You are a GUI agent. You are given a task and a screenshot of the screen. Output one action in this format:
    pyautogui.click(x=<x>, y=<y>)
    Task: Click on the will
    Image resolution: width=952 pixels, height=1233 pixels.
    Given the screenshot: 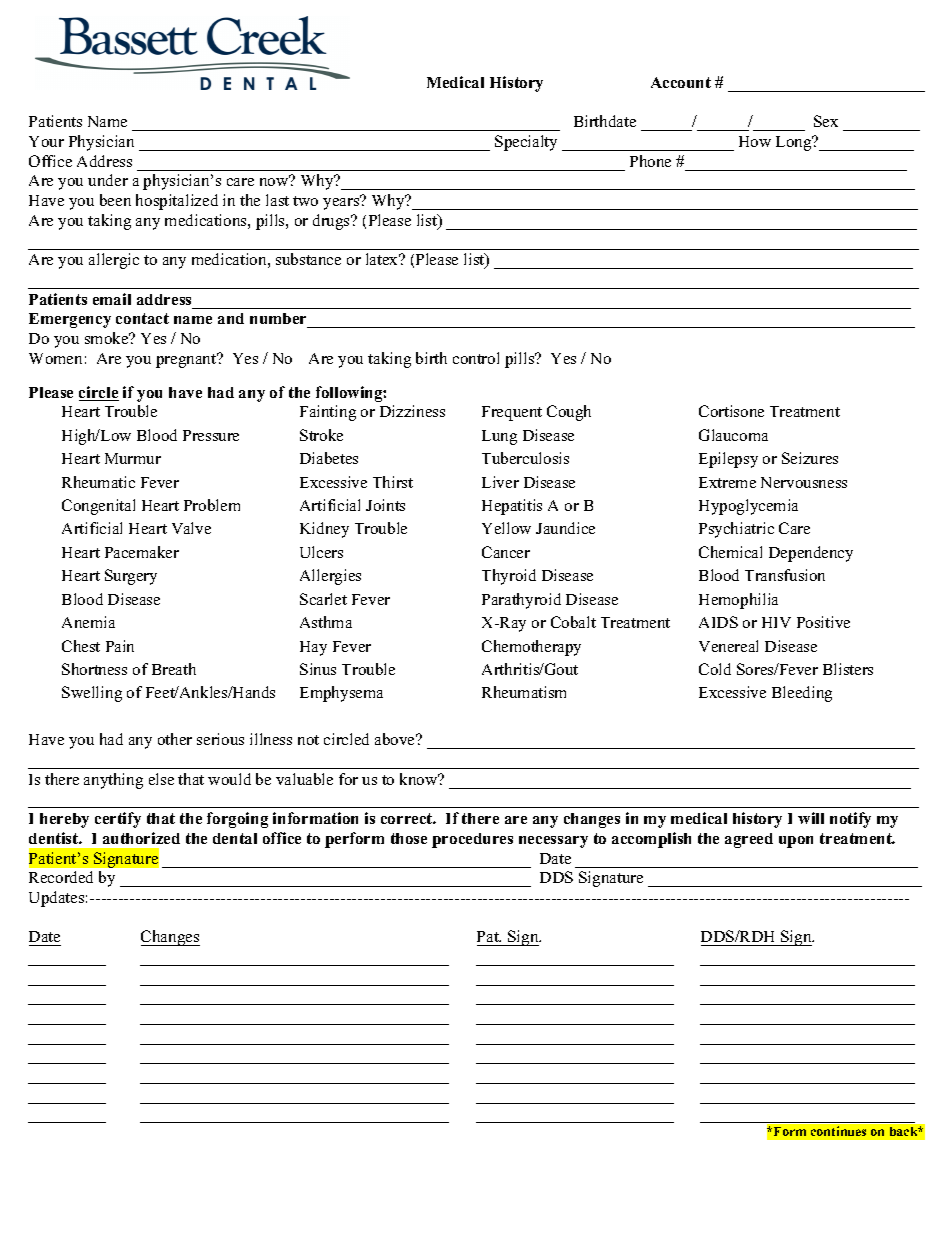 What is the action you would take?
    pyautogui.click(x=811, y=818)
